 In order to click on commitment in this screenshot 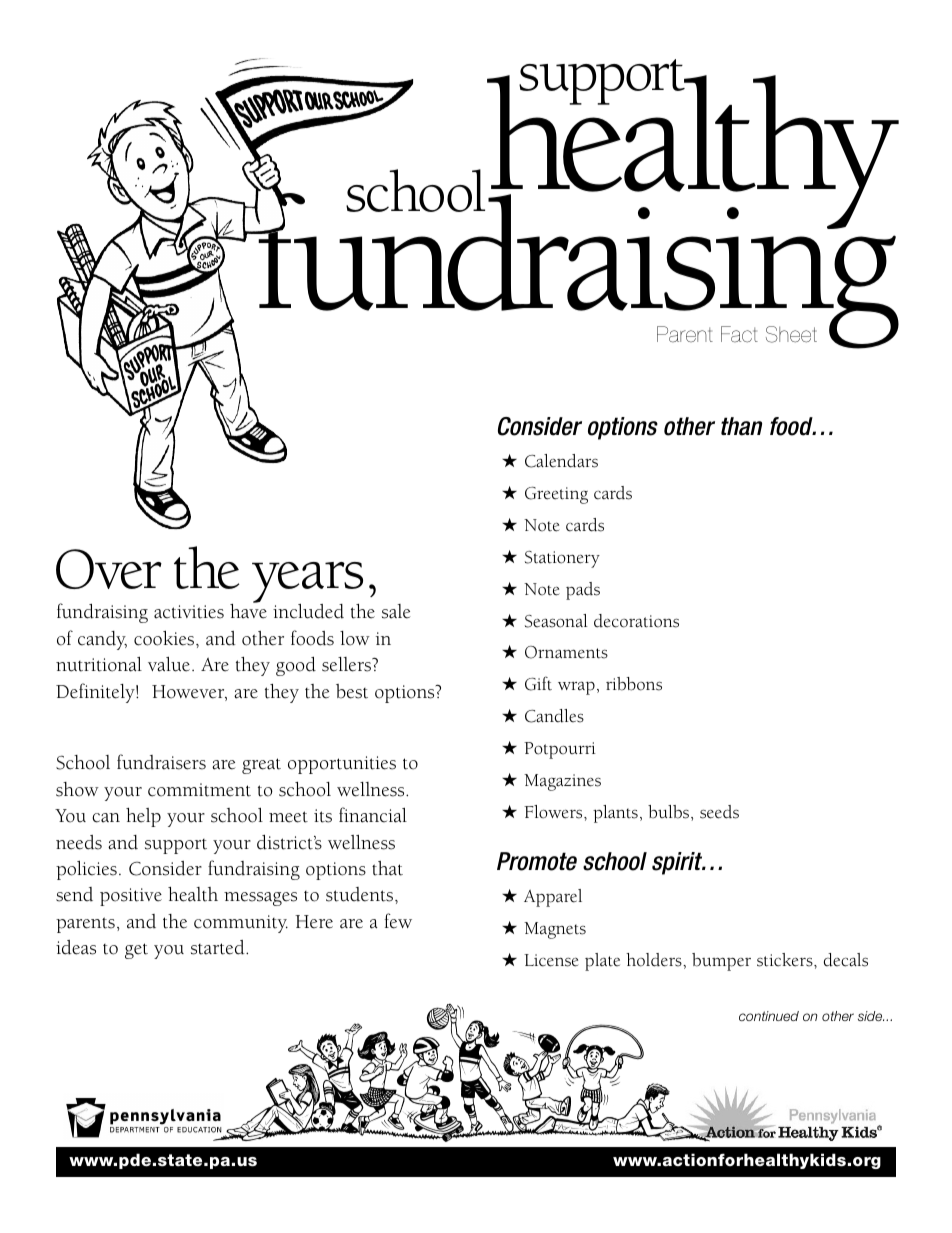, I will do `click(199, 790)`.
